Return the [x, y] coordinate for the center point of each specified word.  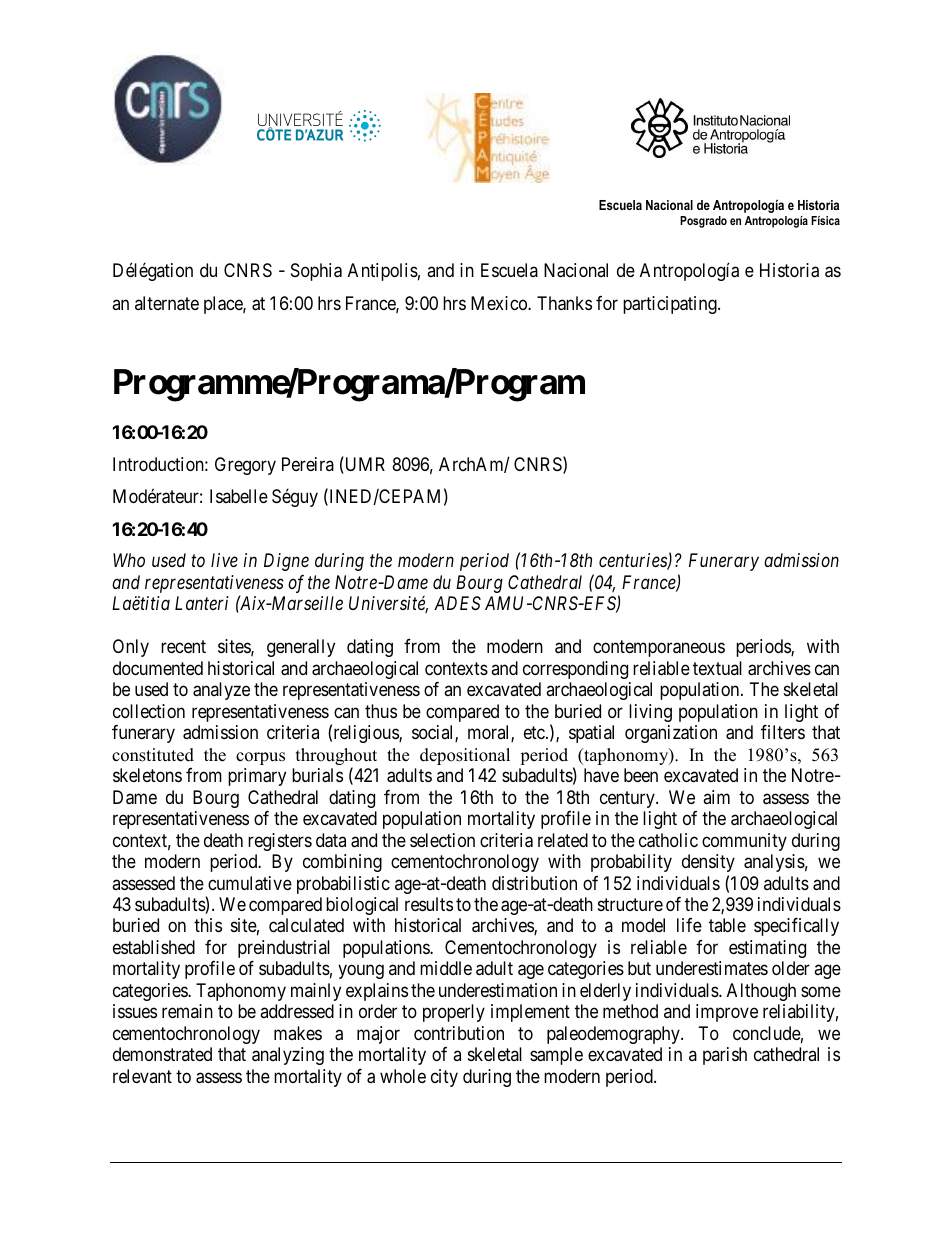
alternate [167, 303]
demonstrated [162, 1054]
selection [442, 840]
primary [257, 777]
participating [671, 305]
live [224, 560]
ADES [457, 603]
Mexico [500, 303]
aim [716, 797]
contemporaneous [659, 648]
